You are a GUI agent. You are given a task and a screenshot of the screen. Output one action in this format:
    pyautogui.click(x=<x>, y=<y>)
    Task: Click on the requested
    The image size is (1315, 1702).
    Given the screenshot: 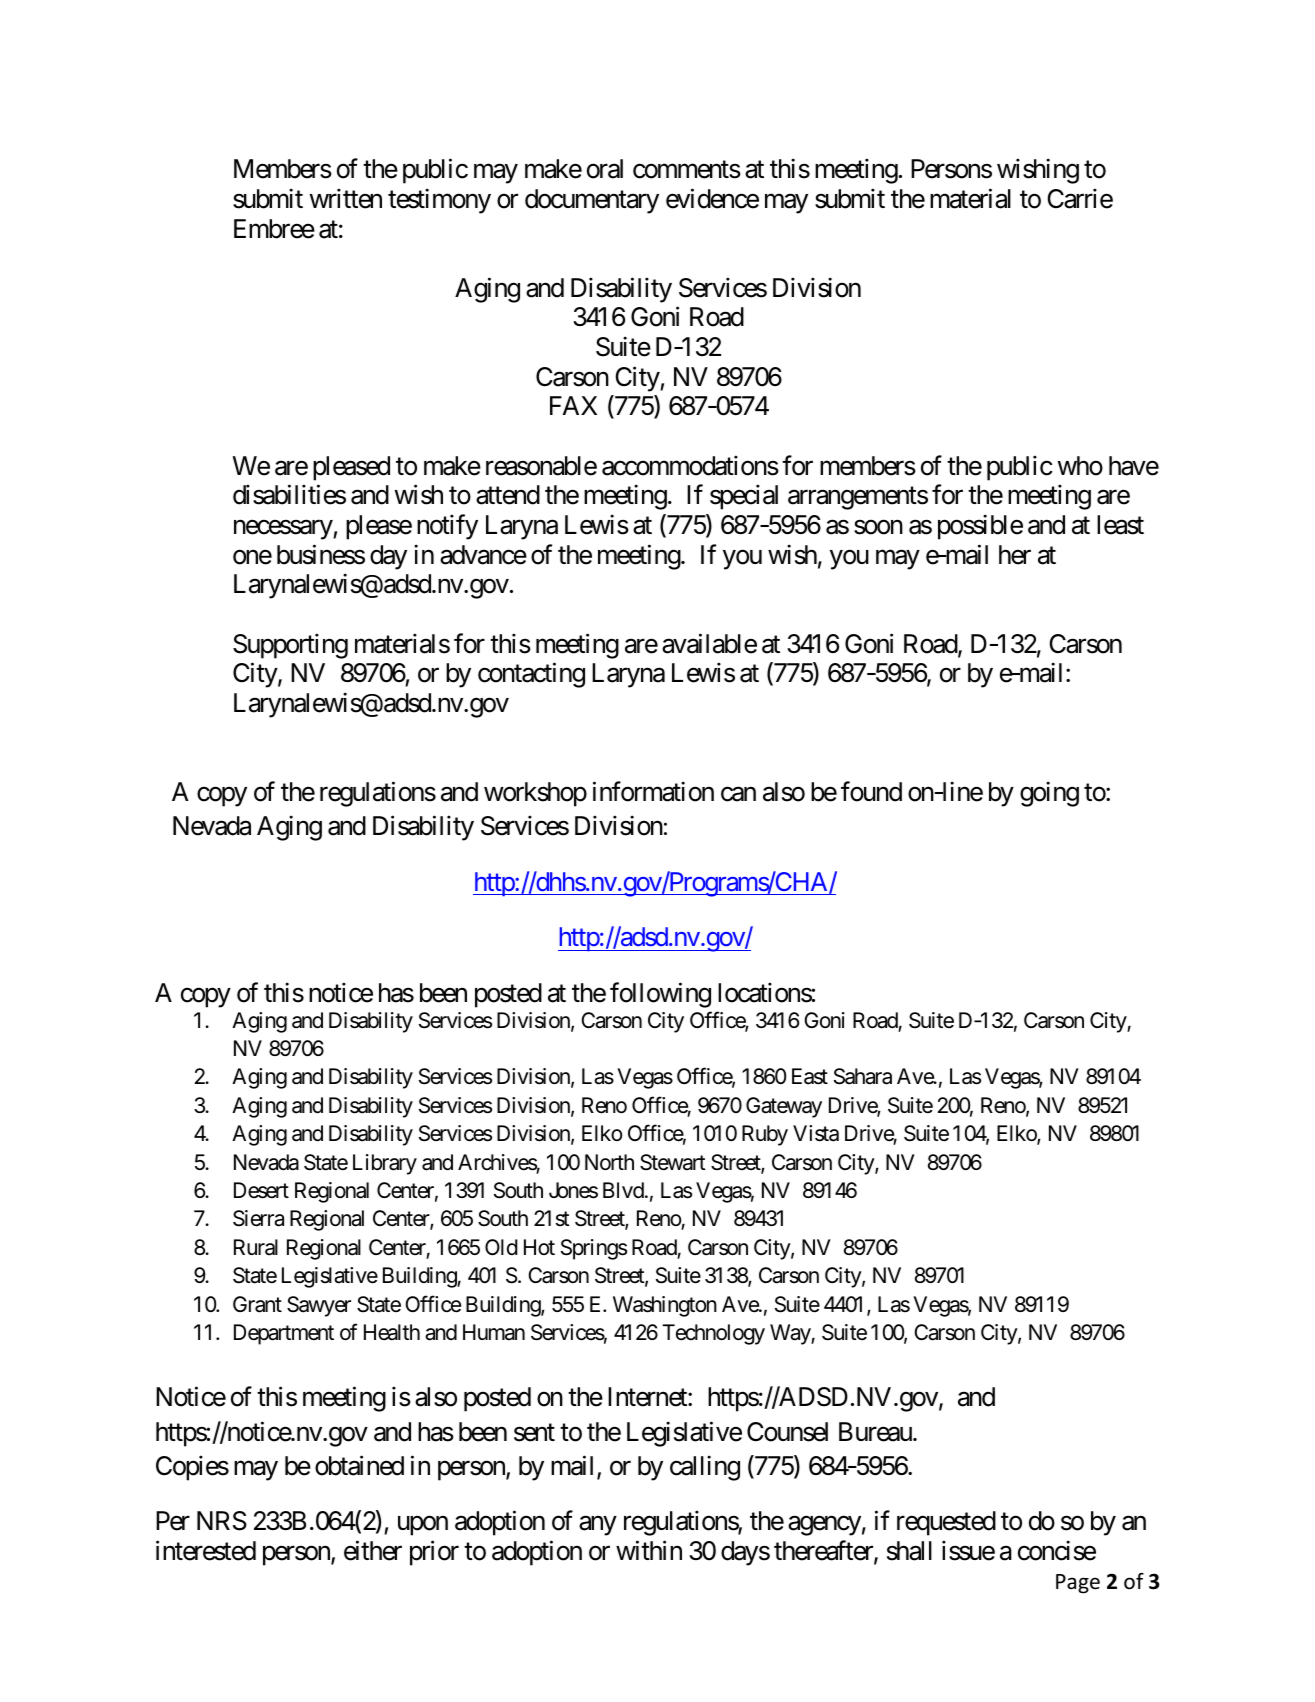 What is the action you would take?
    pyautogui.click(x=946, y=1523)
